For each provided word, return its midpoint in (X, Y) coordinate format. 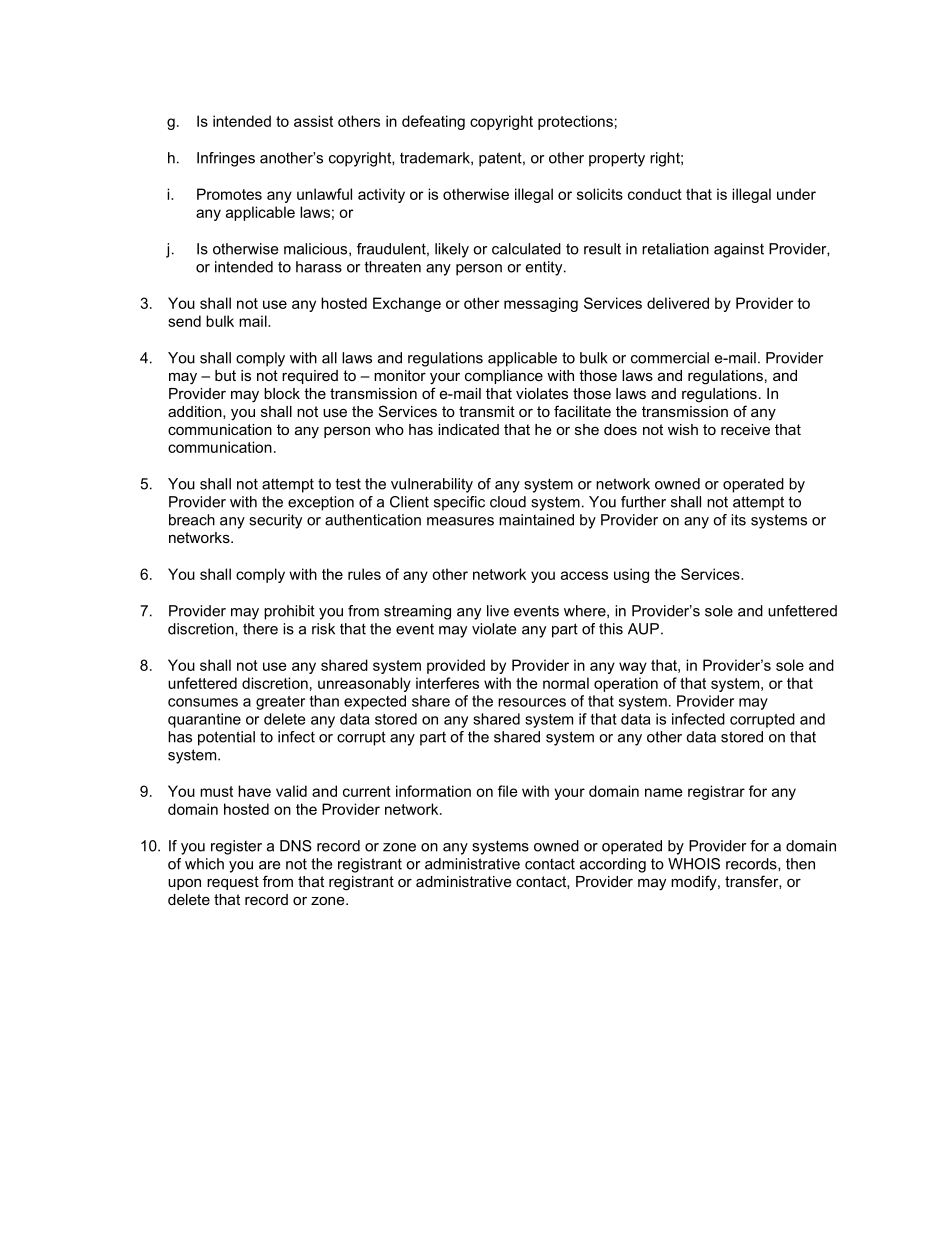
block (282, 393)
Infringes (226, 159)
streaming (417, 612)
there (260, 629)
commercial (670, 358)
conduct (655, 194)
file (508, 791)
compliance (504, 377)
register (236, 847)
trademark (436, 158)
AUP (643, 629)
